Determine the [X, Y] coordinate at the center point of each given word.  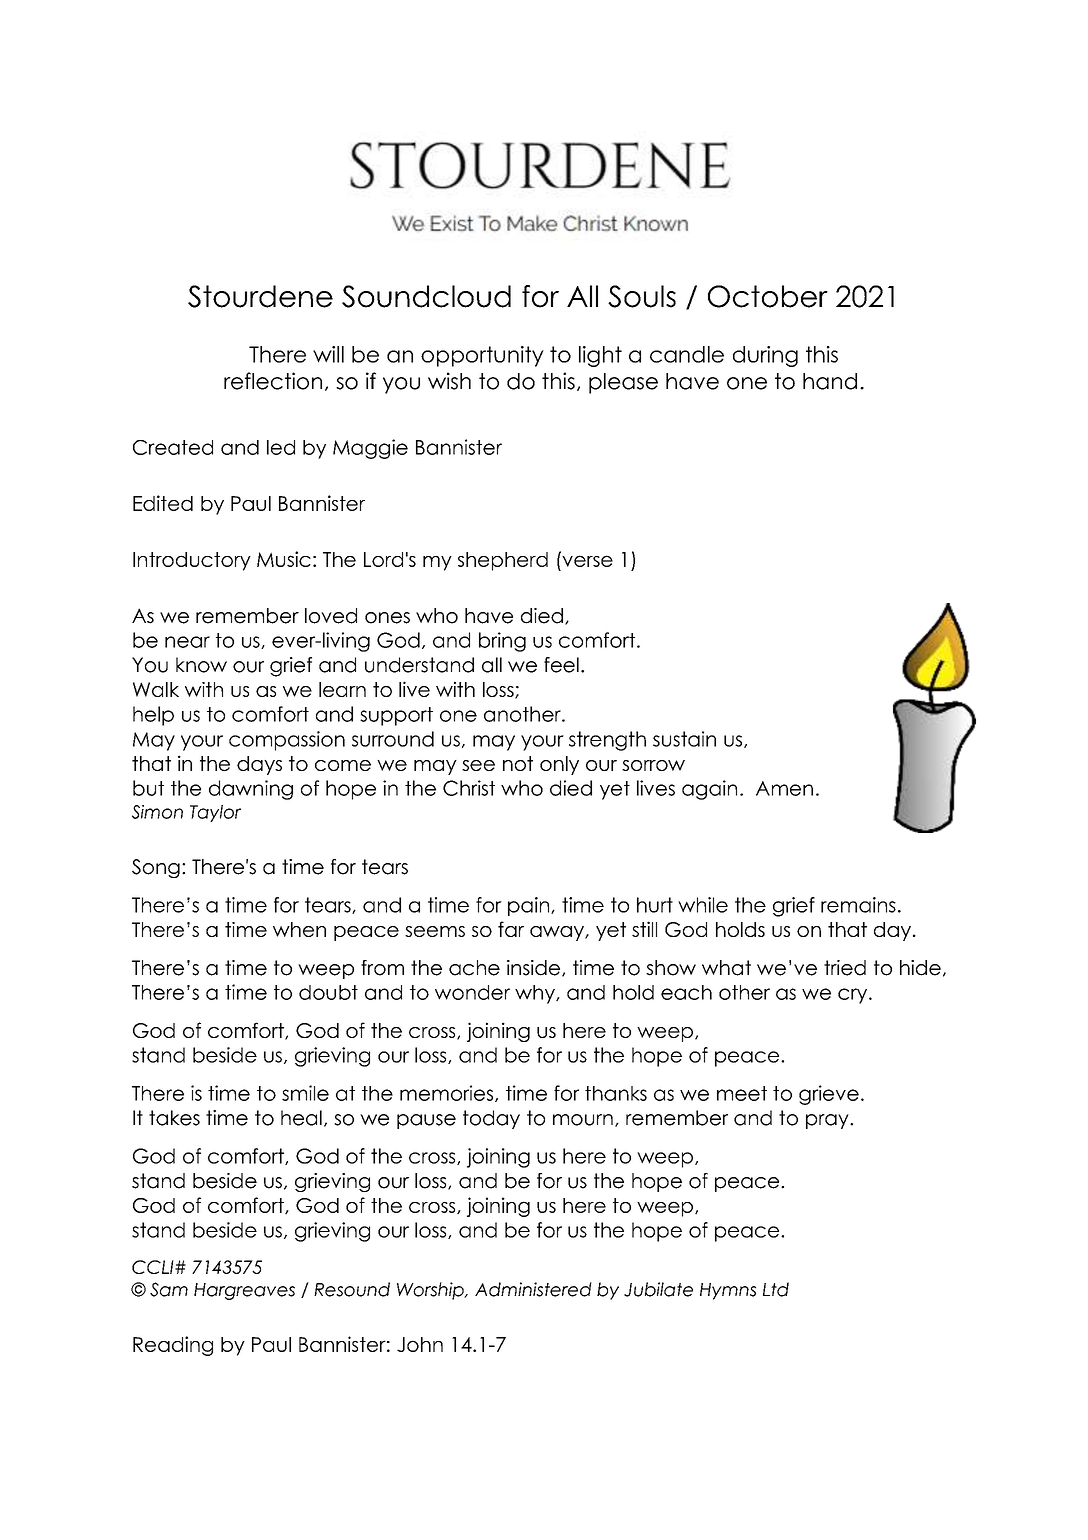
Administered [533, 1289]
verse [586, 560]
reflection [273, 381]
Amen [784, 788]
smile [305, 1093]
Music [284, 559]
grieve [829, 1095]
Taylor [215, 813]
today [491, 1119]
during [765, 356]
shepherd [503, 561]
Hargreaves [244, 1291]
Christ [469, 788]
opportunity [482, 356]
